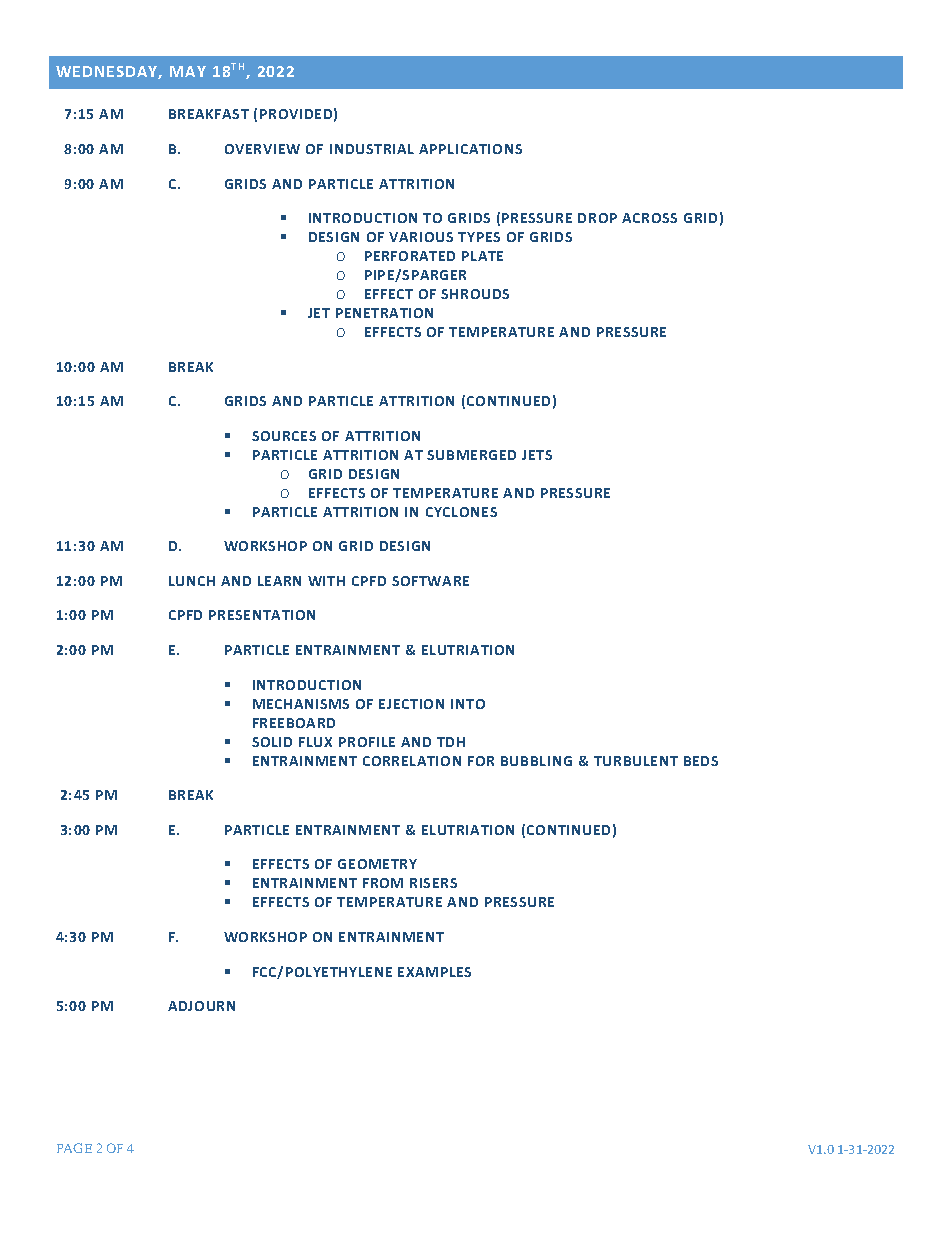 This screenshot has height=1233, width=952. Describe the element at coordinates (649, 218) in the screenshot. I see `ACROSS` at that location.
